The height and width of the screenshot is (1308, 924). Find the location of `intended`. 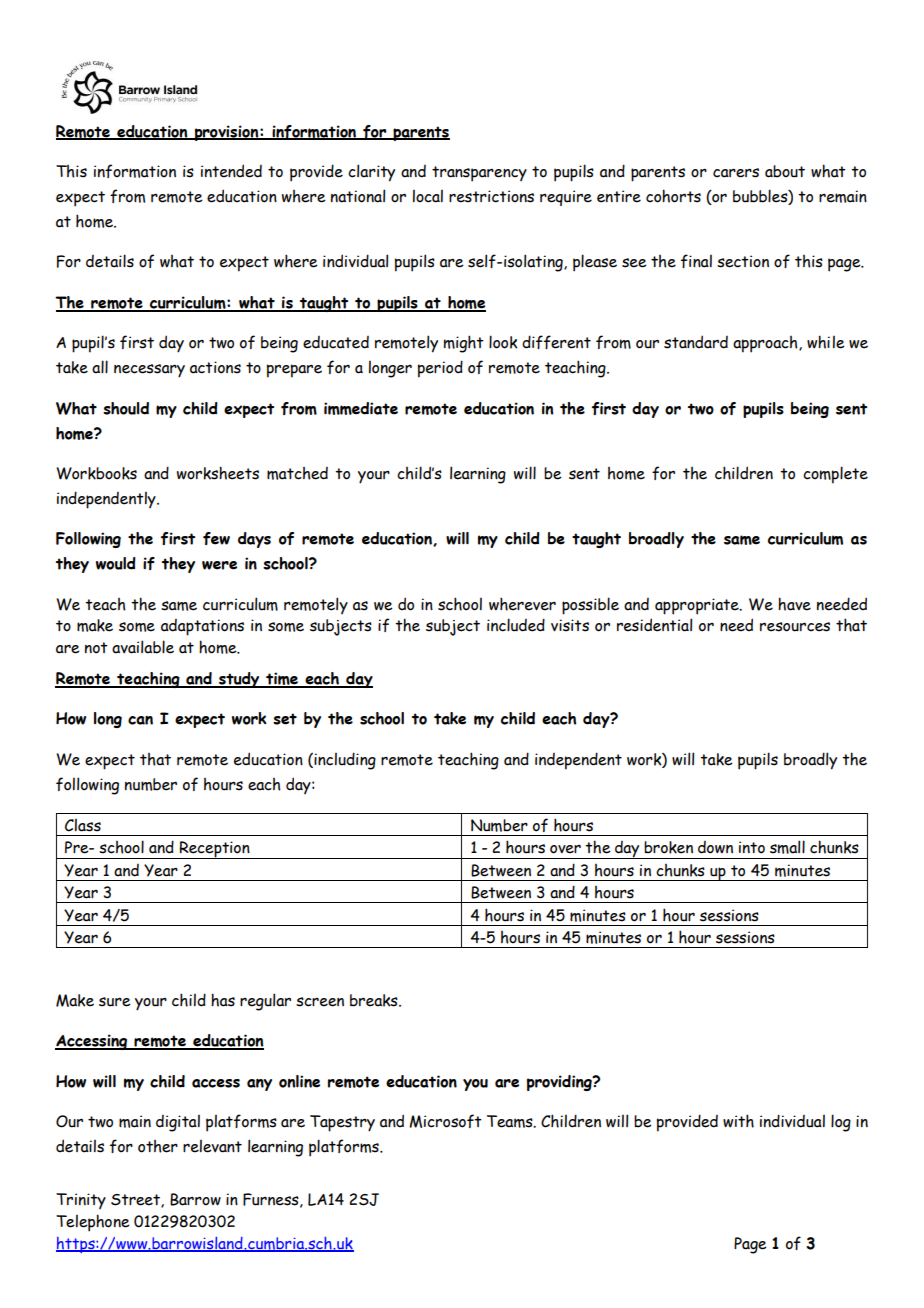

intended is located at coordinates (231, 171).
